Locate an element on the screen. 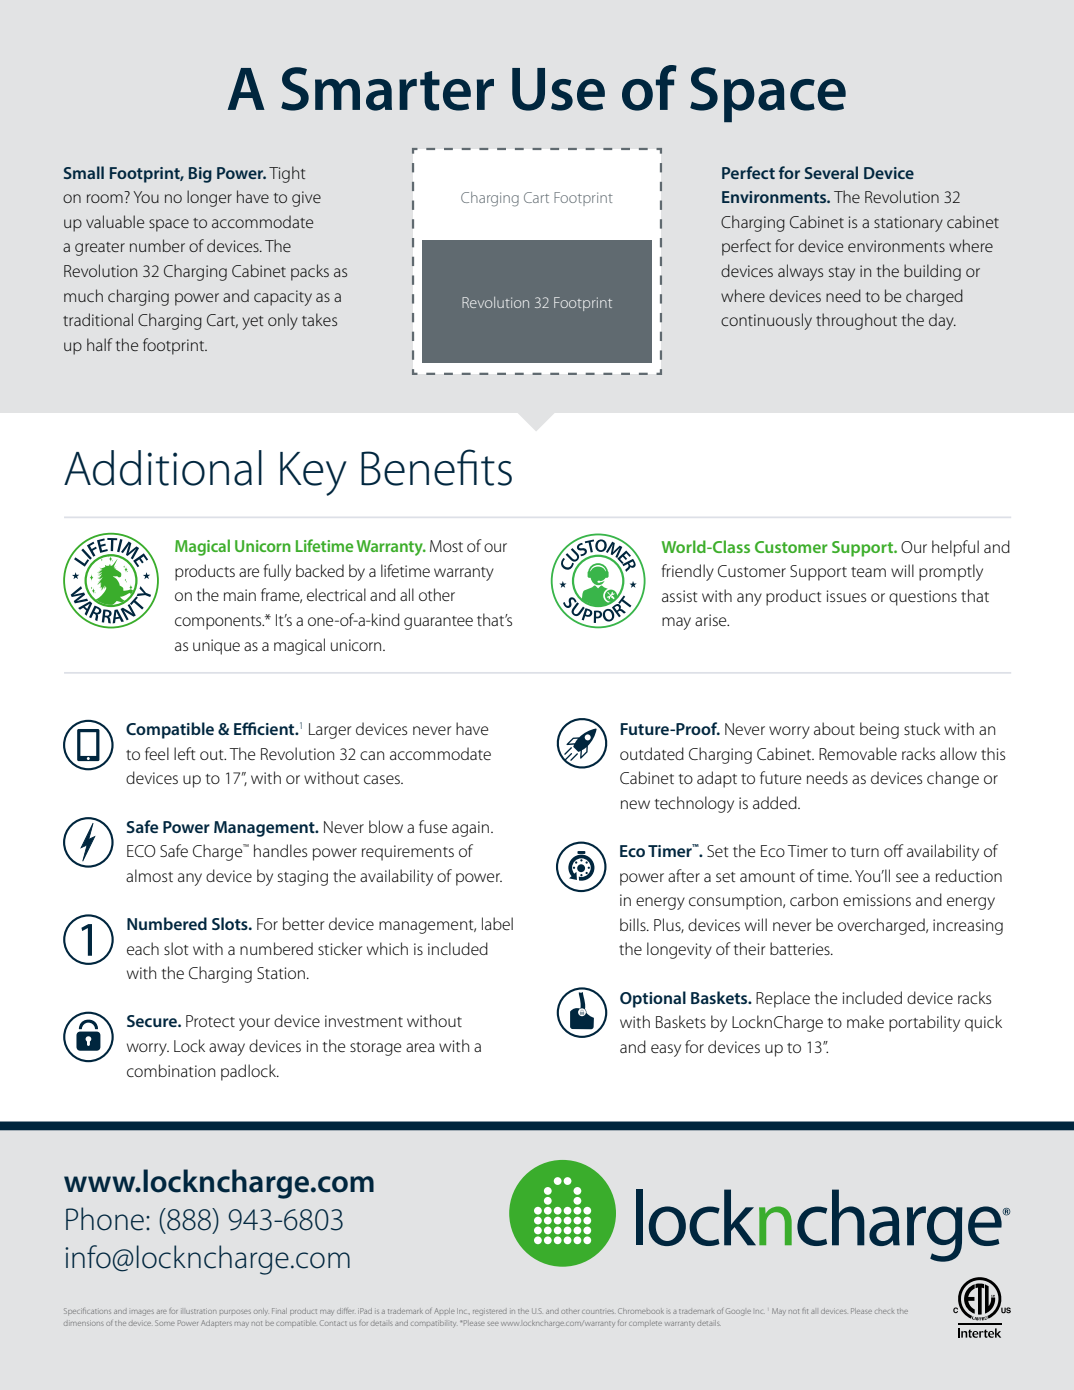 Image resolution: width=1074 pixels, height=1390 pixels. Several is located at coordinates (831, 172).
